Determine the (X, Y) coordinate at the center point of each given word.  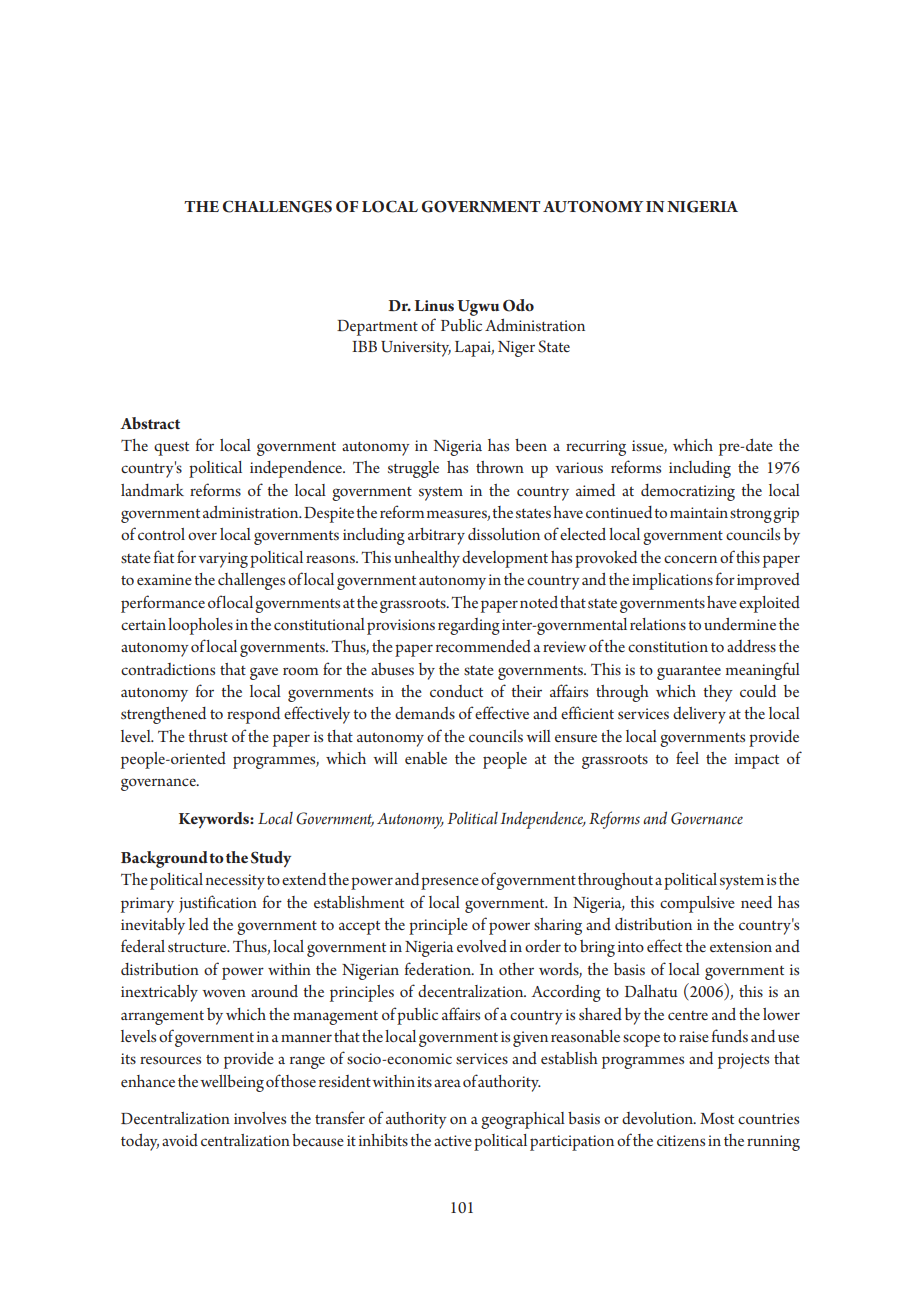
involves (260, 1118)
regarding (469, 626)
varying (223, 560)
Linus (434, 305)
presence (450, 883)
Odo (518, 305)
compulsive (697, 904)
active (453, 1140)
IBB (364, 346)
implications (672, 581)
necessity (235, 882)
